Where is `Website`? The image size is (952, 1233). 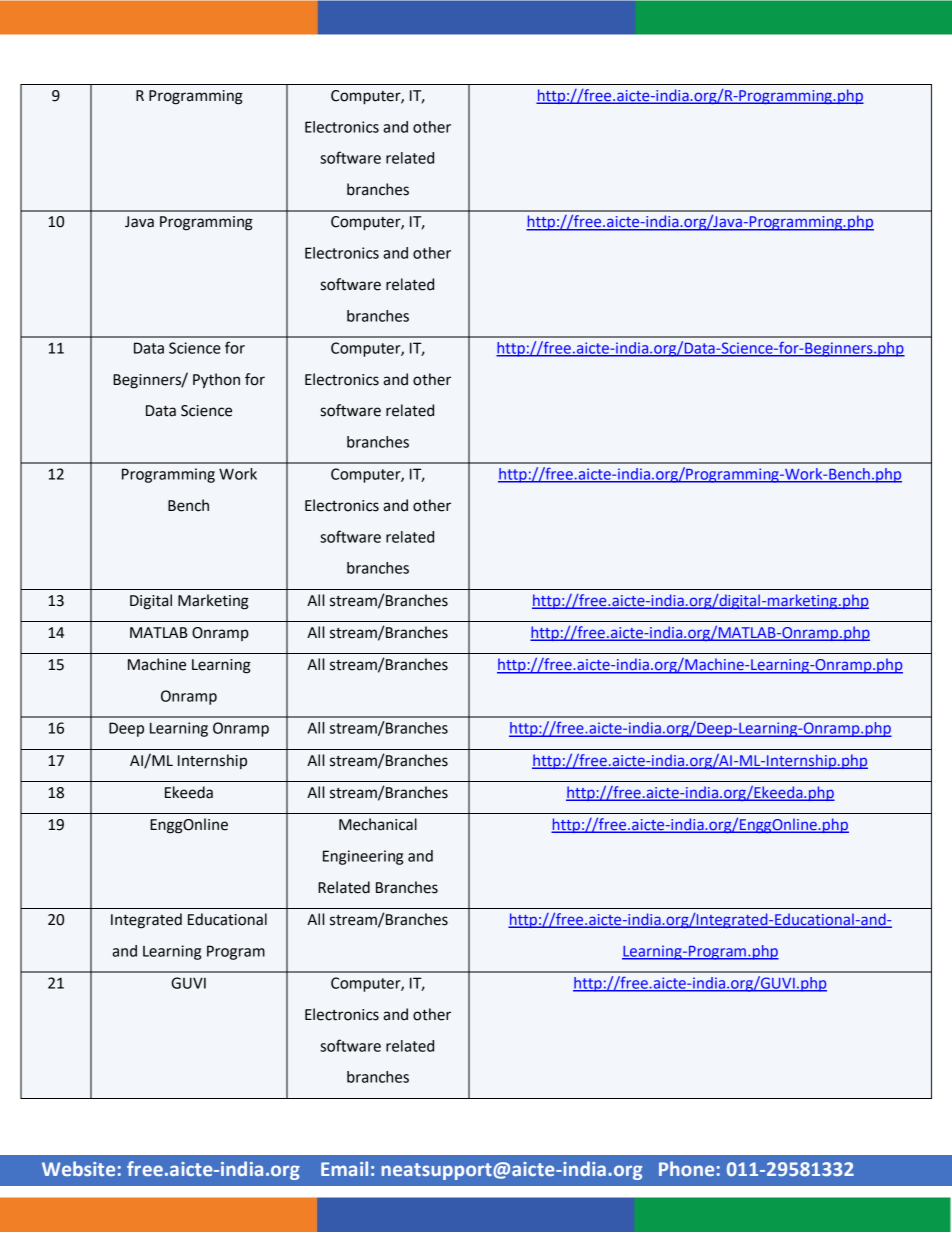
Website is located at coordinates (78, 1168).
